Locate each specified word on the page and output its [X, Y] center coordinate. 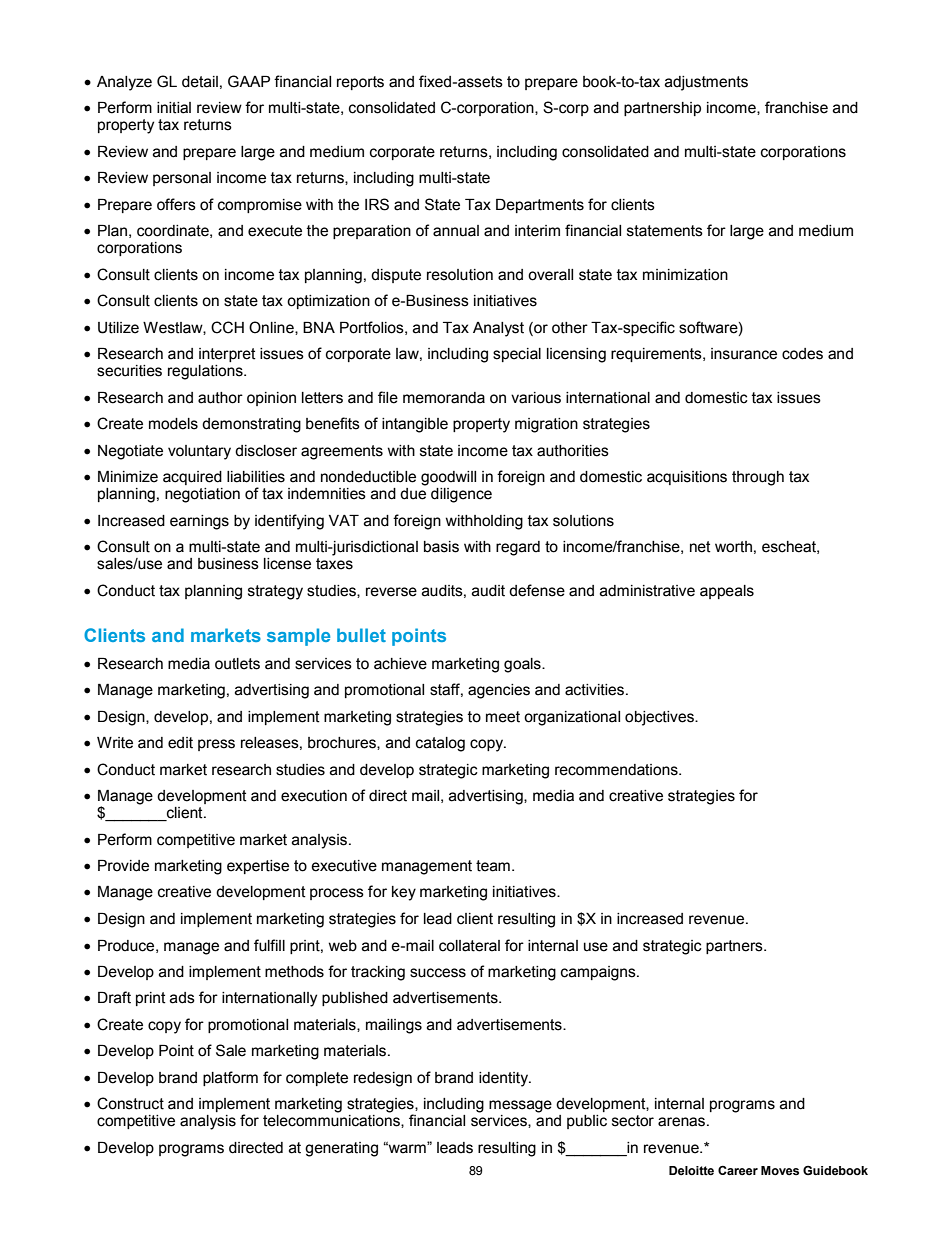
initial [174, 108]
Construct [130, 1103]
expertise [258, 867]
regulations [206, 372]
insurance [744, 354]
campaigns [599, 973]
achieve [400, 664]
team [493, 866]
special [517, 355]
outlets [237, 664]
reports [360, 83]
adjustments [706, 83]
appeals [727, 592]
